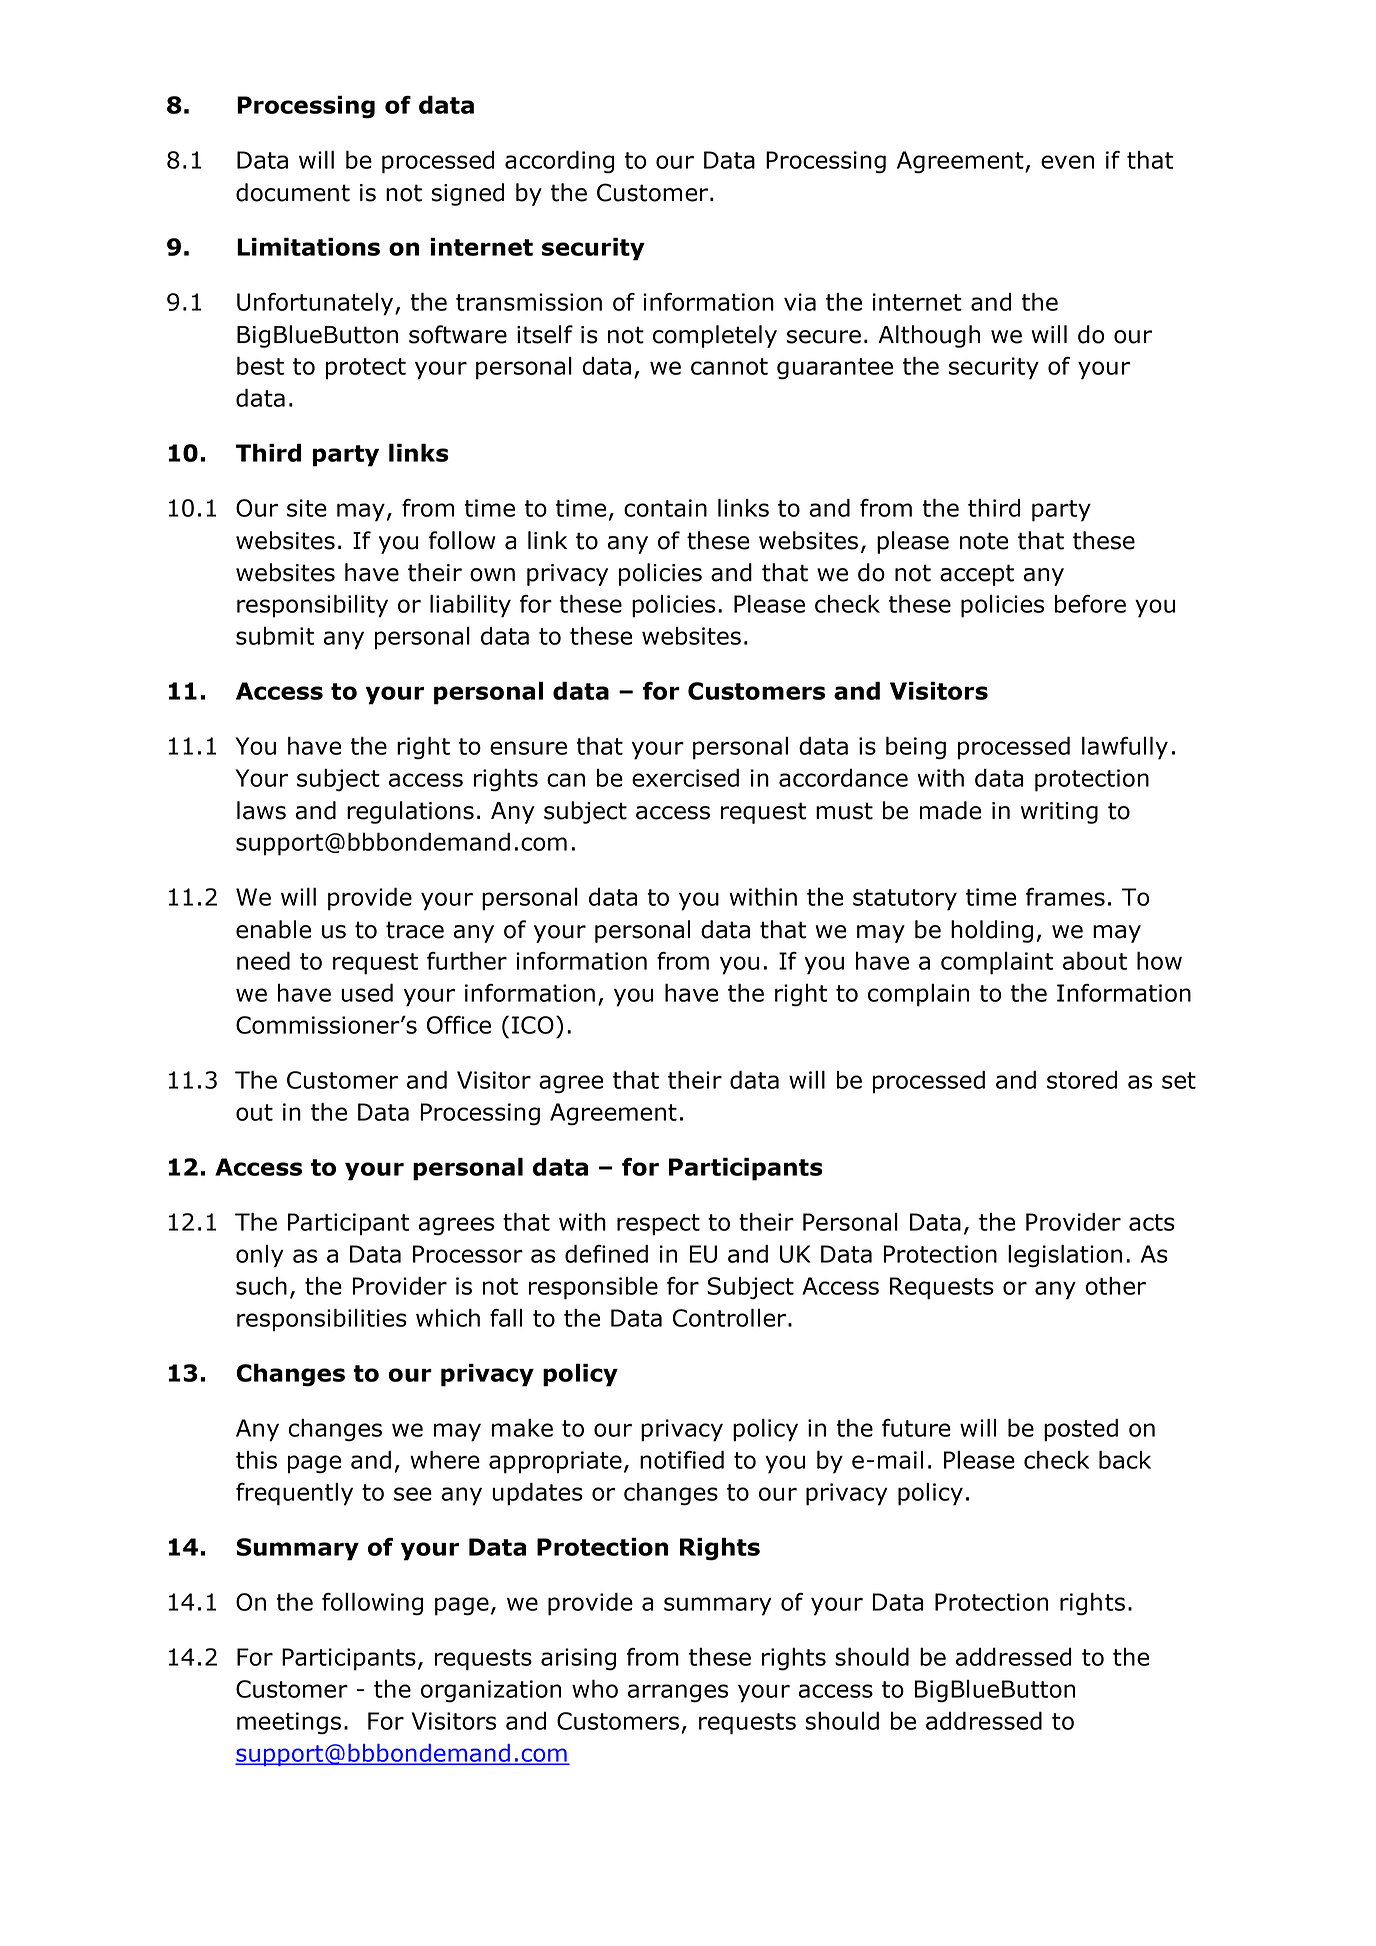 The image size is (1376, 1946). I want to click on meetings, so click(289, 1723).
